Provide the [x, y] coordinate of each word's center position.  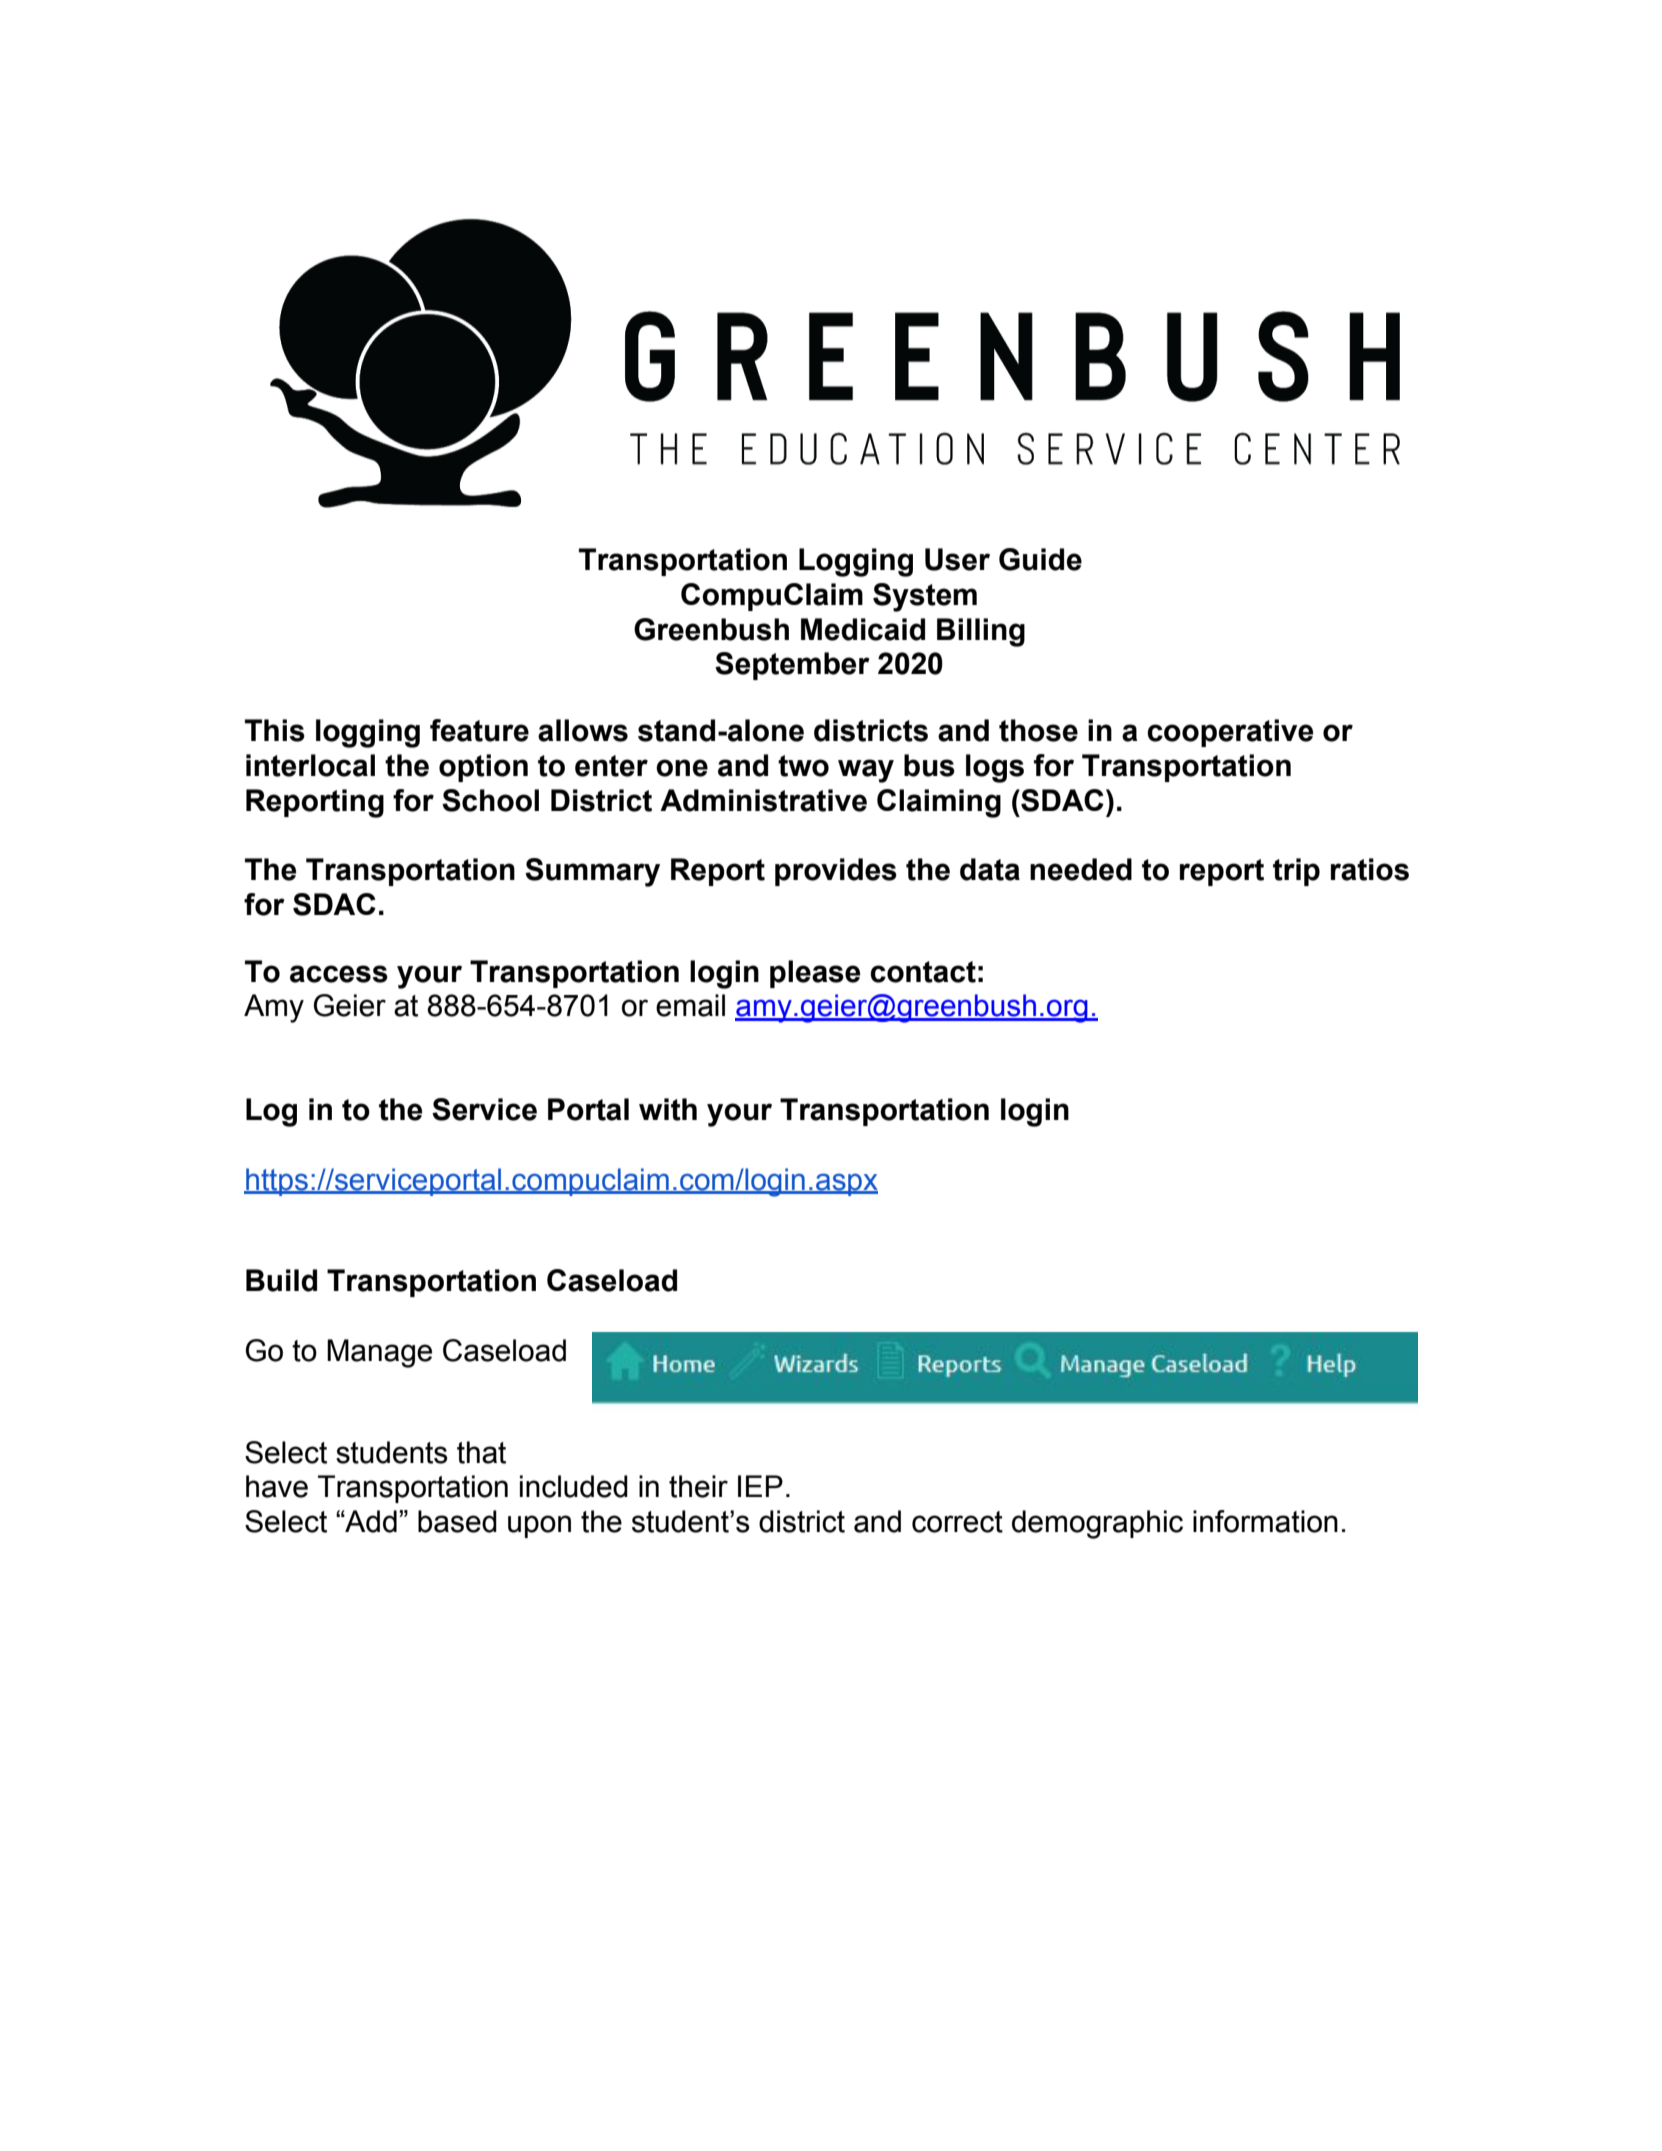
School [490, 800]
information [1265, 1521]
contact [923, 972]
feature [479, 730]
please [815, 974]
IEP [760, 1486]
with [668, 1109]
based [457, 1521]
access [339, 974]
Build [281, 1280]
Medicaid [863, 629]
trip [1296, 872]
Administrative [763, 800]
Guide [1040, 559]
